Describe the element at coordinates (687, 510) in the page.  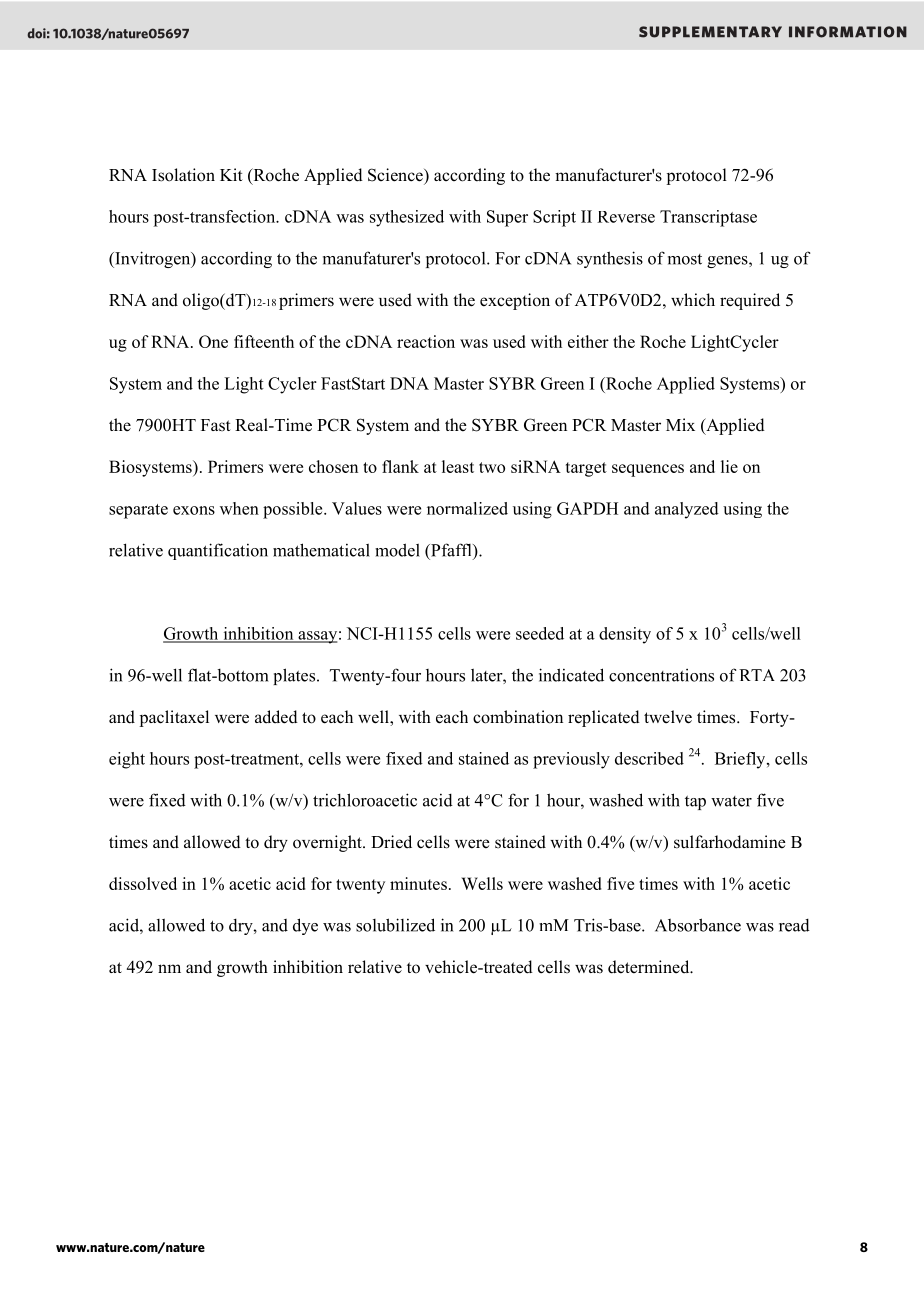
I see `analyzed` at that location.
